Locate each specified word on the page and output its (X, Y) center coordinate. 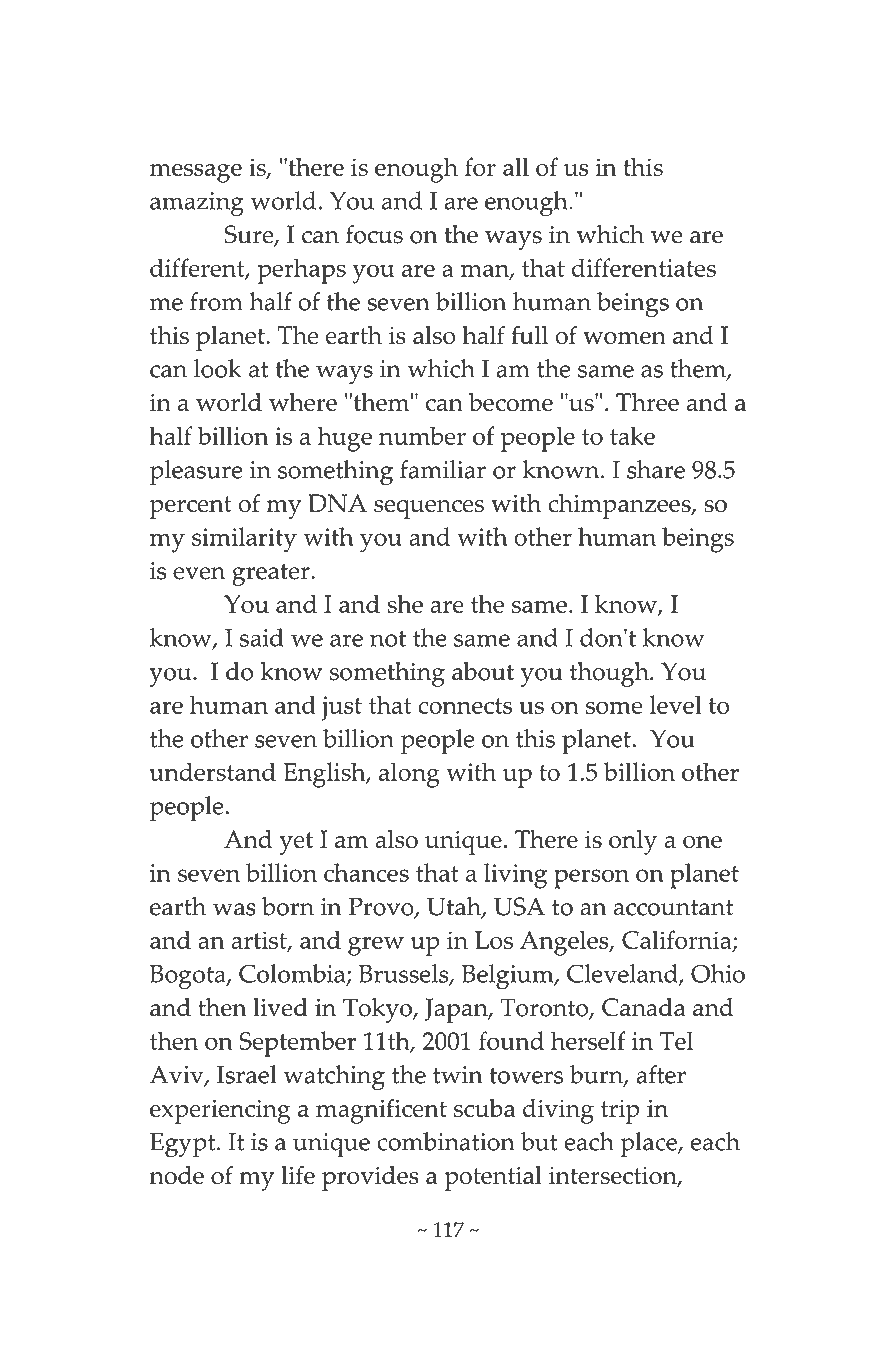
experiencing (220, 1111)
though (610, 674)
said (261, 637)
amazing (197, 204)
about (483, 671)
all (516, 166)
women (624, 338)
